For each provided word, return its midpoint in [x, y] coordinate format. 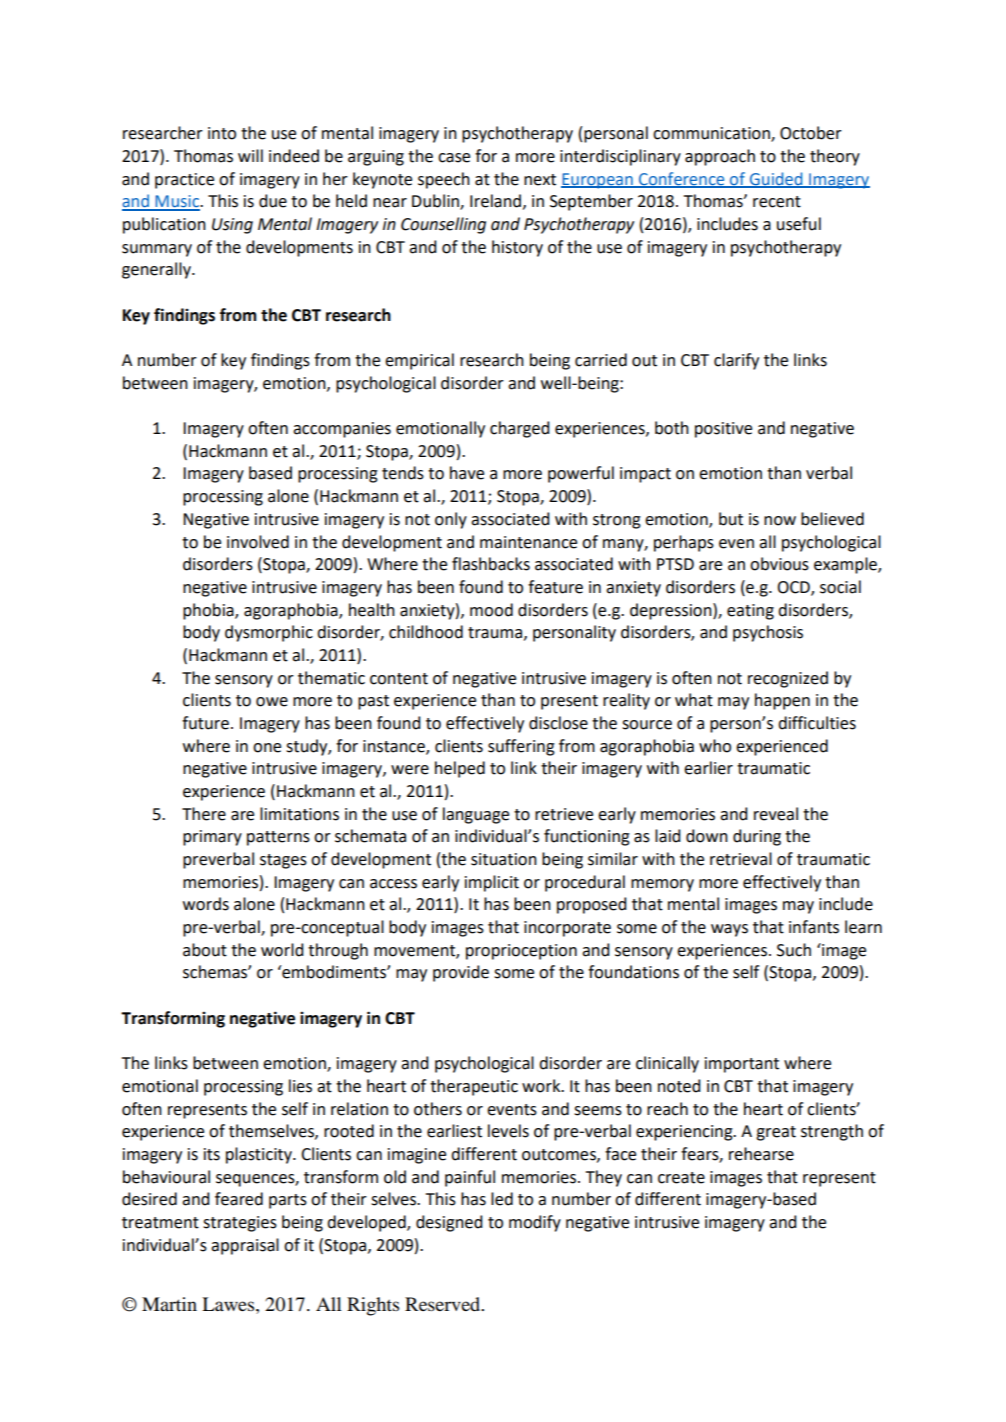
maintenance [528, 542]
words [206, 904]
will [250, 155]
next [540, 180]
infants [814, 927]
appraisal [245, 1246]
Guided [776, 179]
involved [258, 542]
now [780, 521]
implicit [492, 883]
